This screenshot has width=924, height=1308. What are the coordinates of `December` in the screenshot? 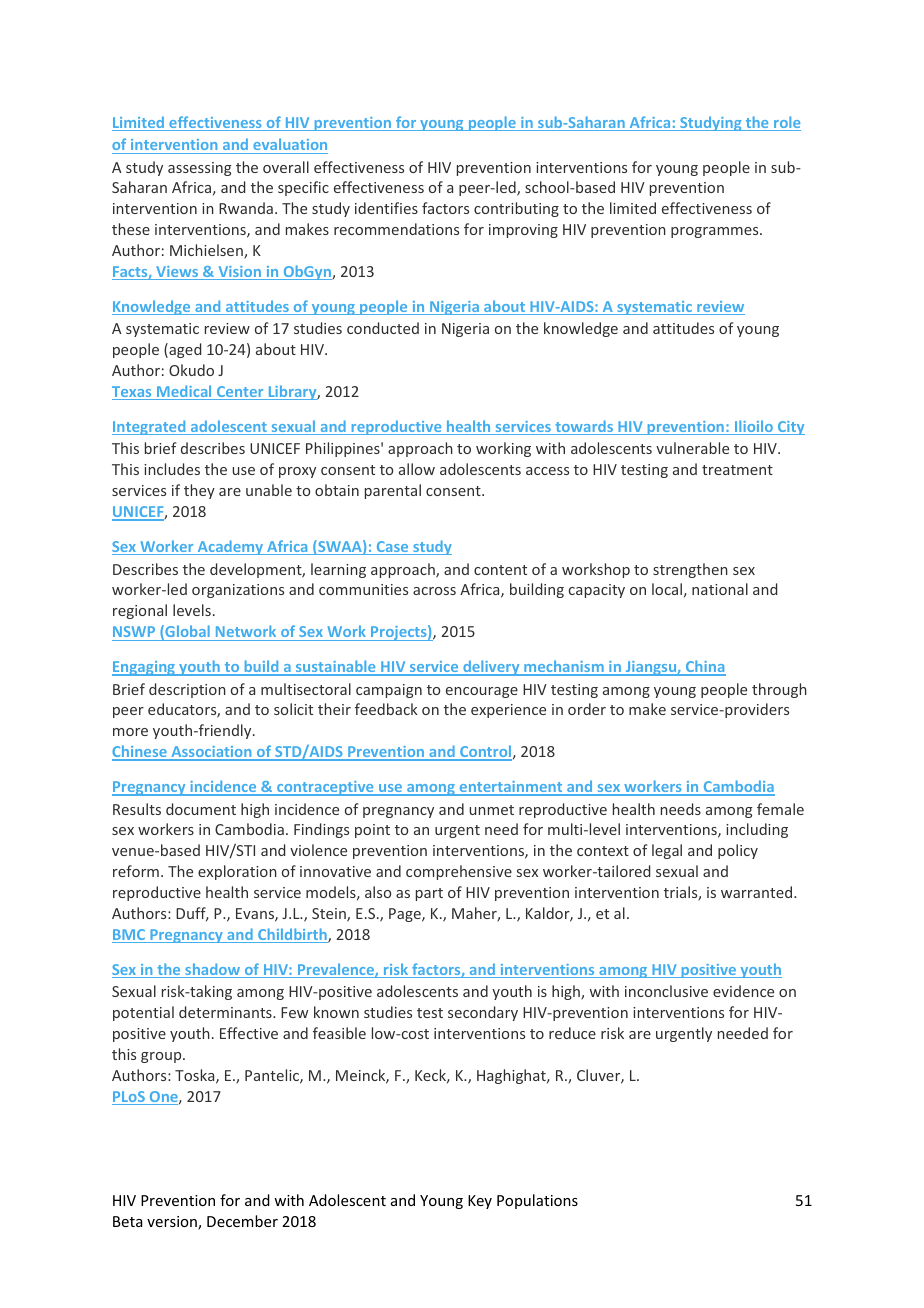 It's located at (242, 1221).
